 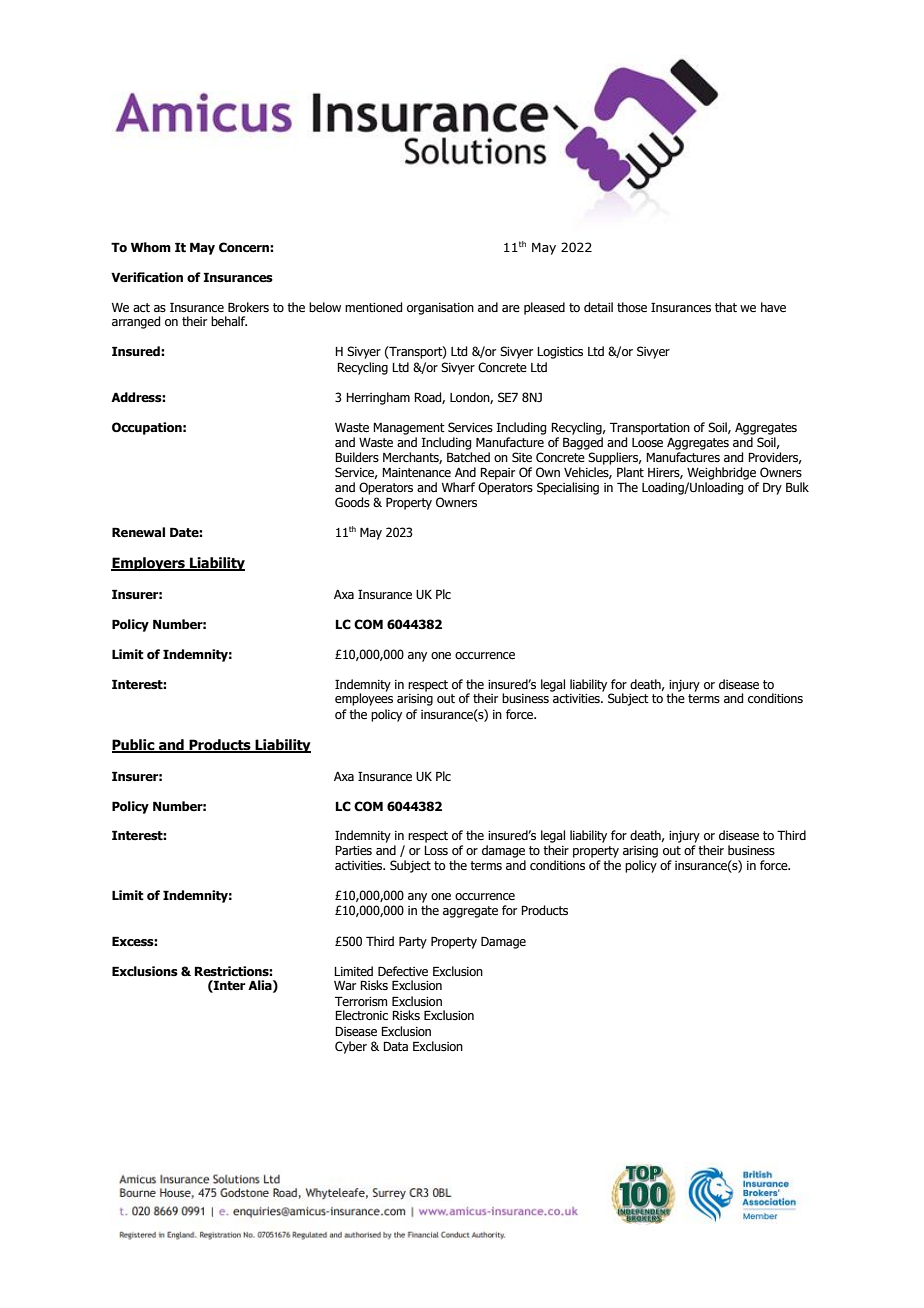 What do you see at coordinates (440, 309) in the screenshot?
I see `organisation` at bounding box center [440, 309].
